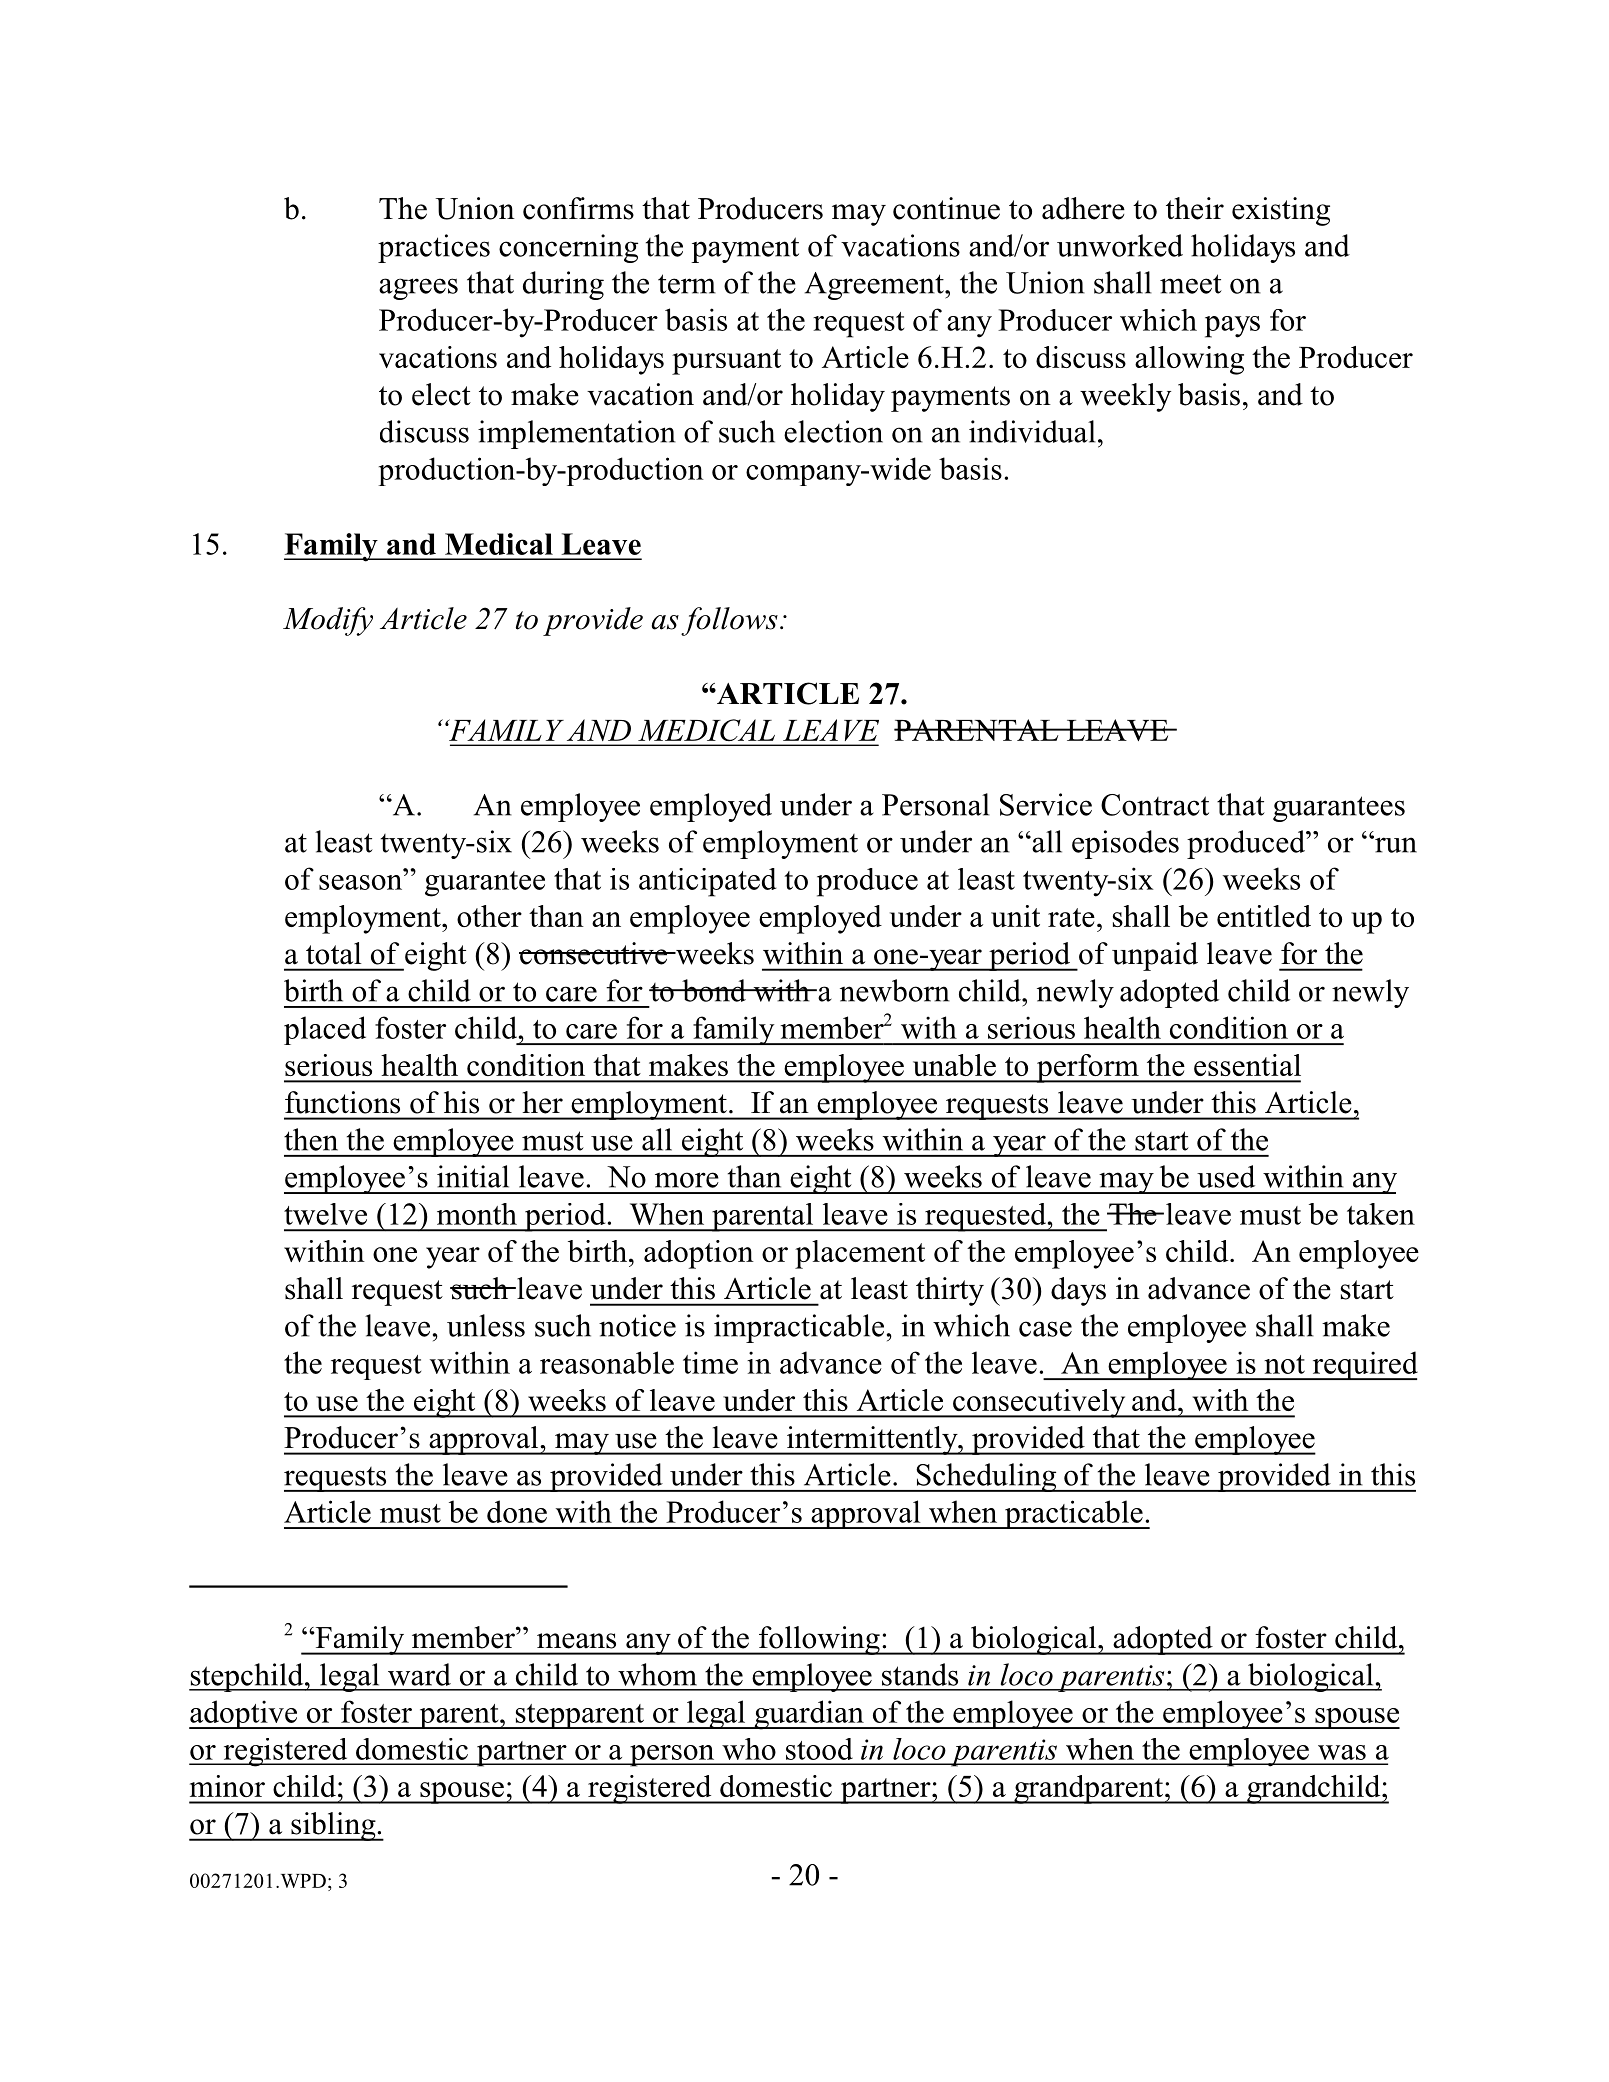 Image resolution: width=1609 pixels, height=2082 pixels. Describe the element at coordinates (1342, 1752) in the screenshot. I see `was` at that location.
